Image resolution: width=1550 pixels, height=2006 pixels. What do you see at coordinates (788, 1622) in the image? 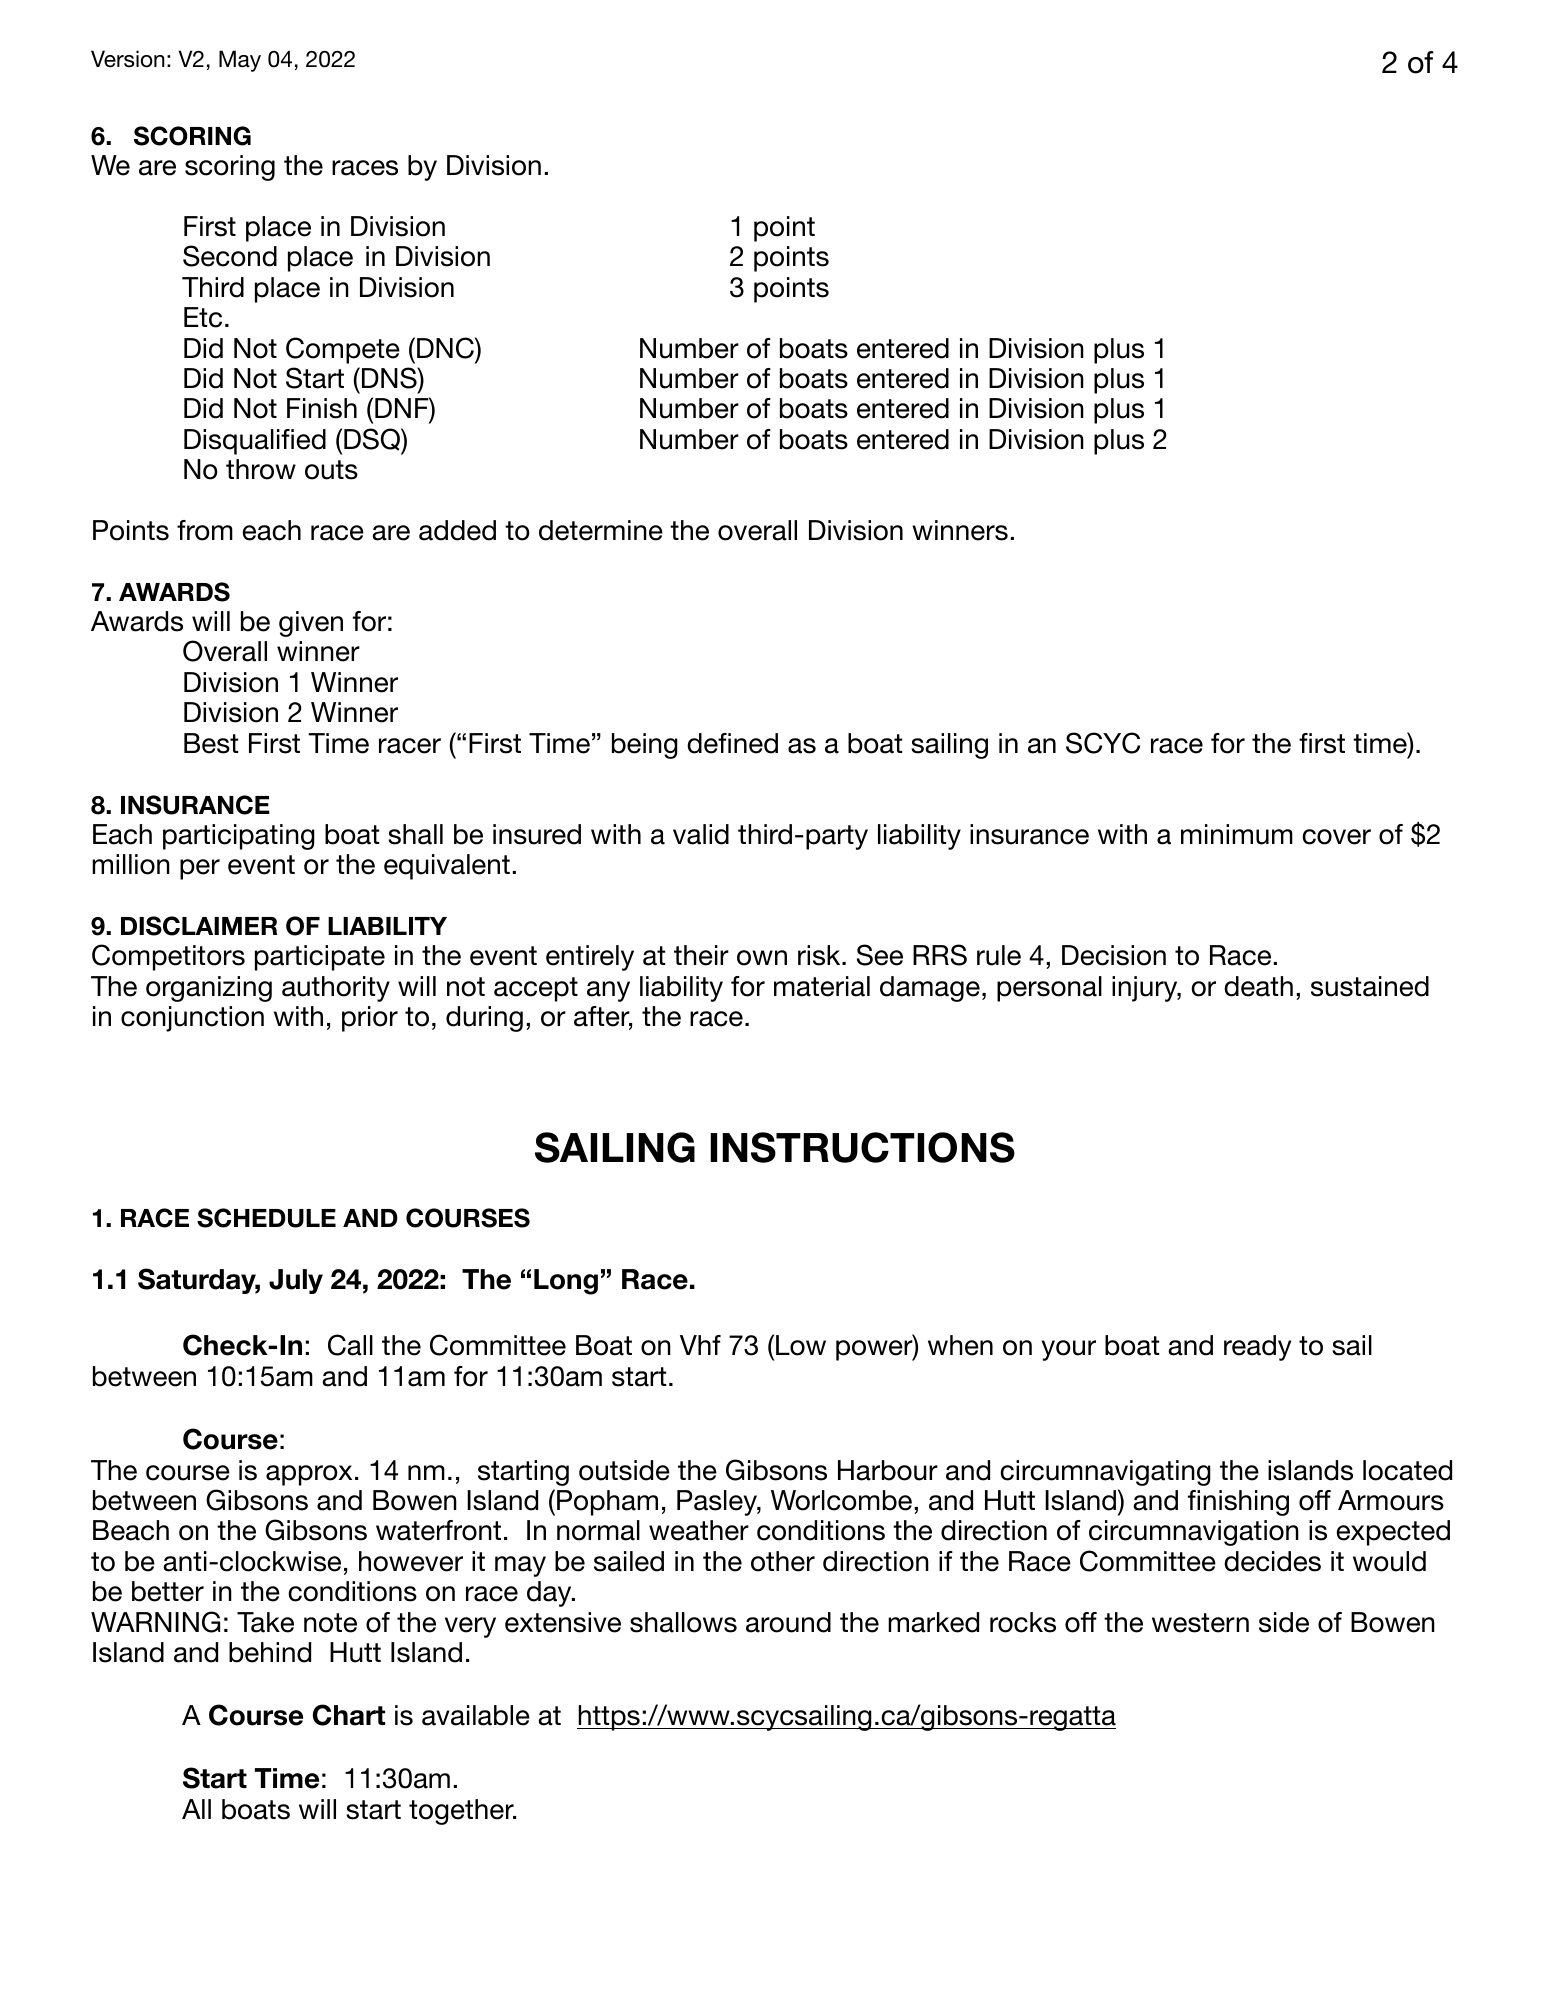
I see `around` at bounding box center [788, 1622].
